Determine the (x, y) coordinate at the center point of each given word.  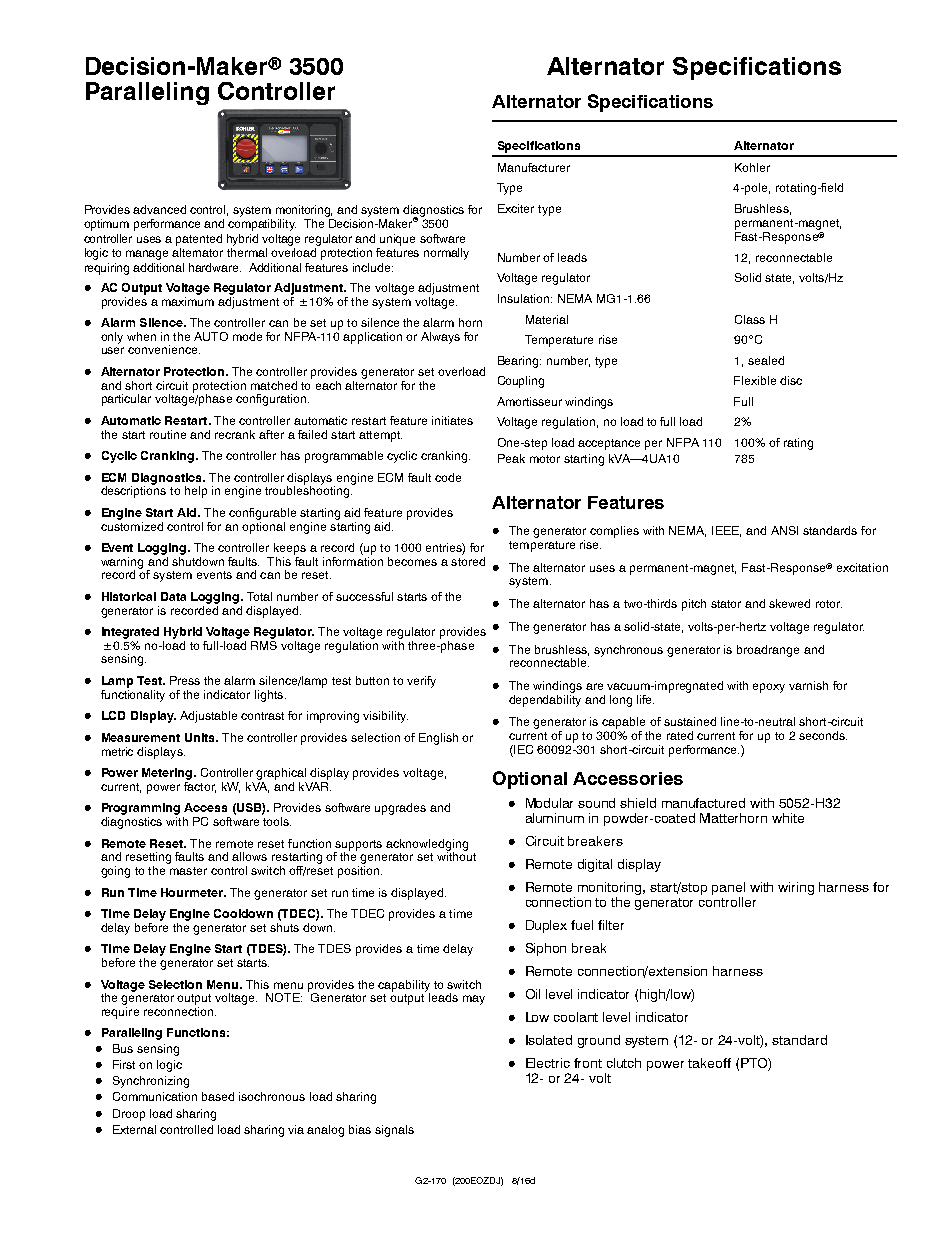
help (196, 492)
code (448, 477)
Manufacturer (534, 167)
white (788, 818)
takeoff (709, 1063)
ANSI (784, 530)
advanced (159, 209)
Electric (548, 1063)
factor (200, 786)
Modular (549, 803)
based (218, 1096)
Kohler (752, 167)
